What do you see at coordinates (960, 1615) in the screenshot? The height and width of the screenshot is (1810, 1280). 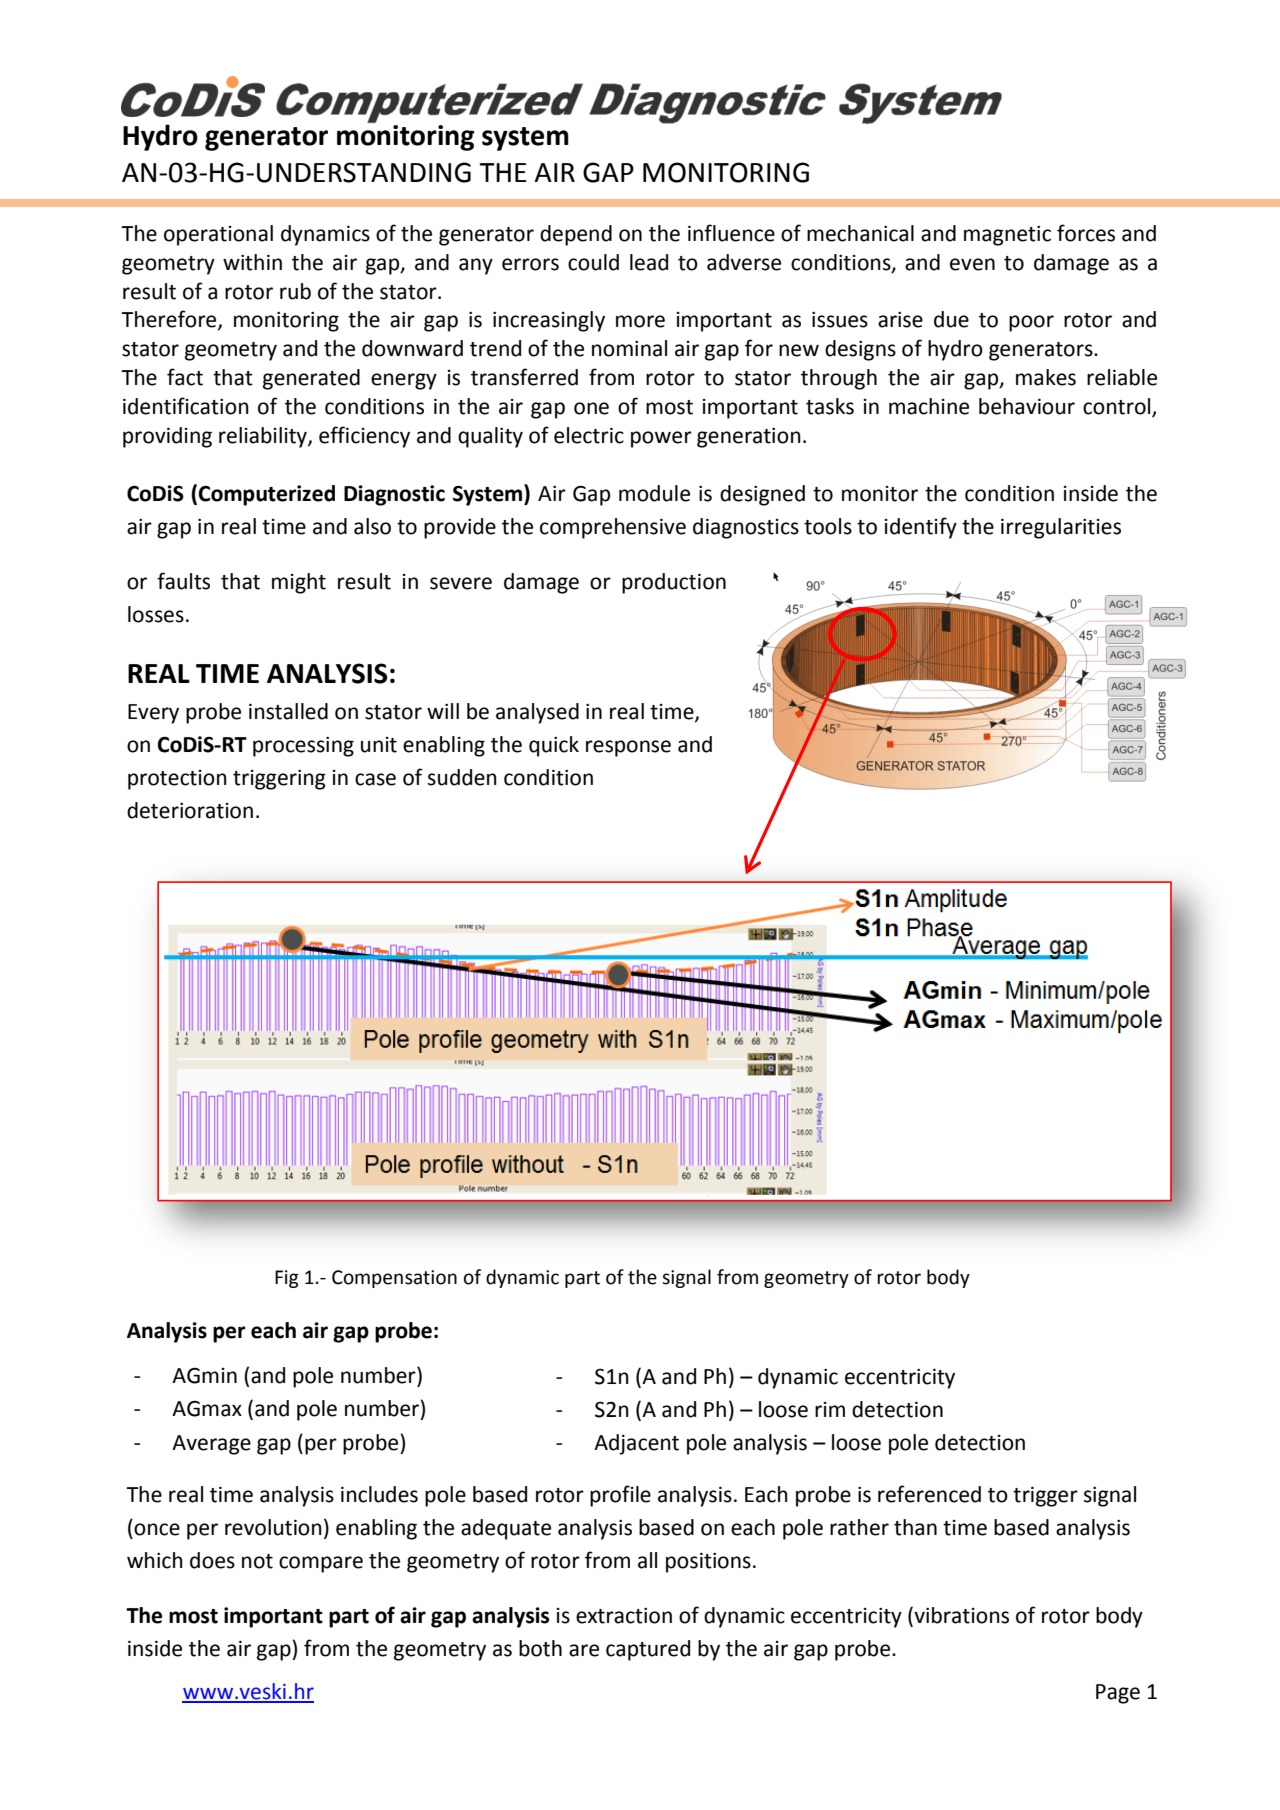 I see `vibrations` at bounding box center [960, 1615].
